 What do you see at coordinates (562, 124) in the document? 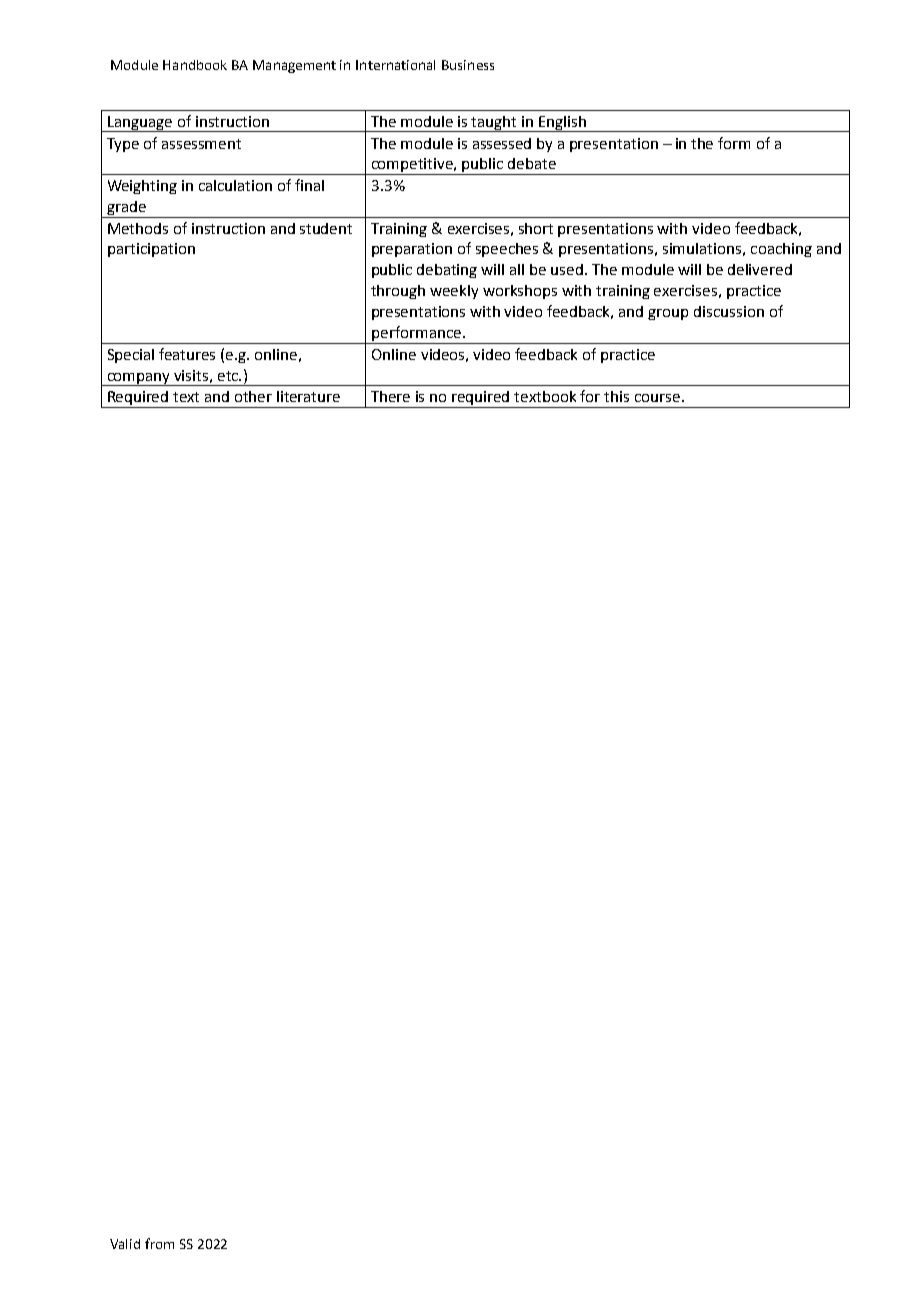
I see `English` at bounding box center [562, 124].
